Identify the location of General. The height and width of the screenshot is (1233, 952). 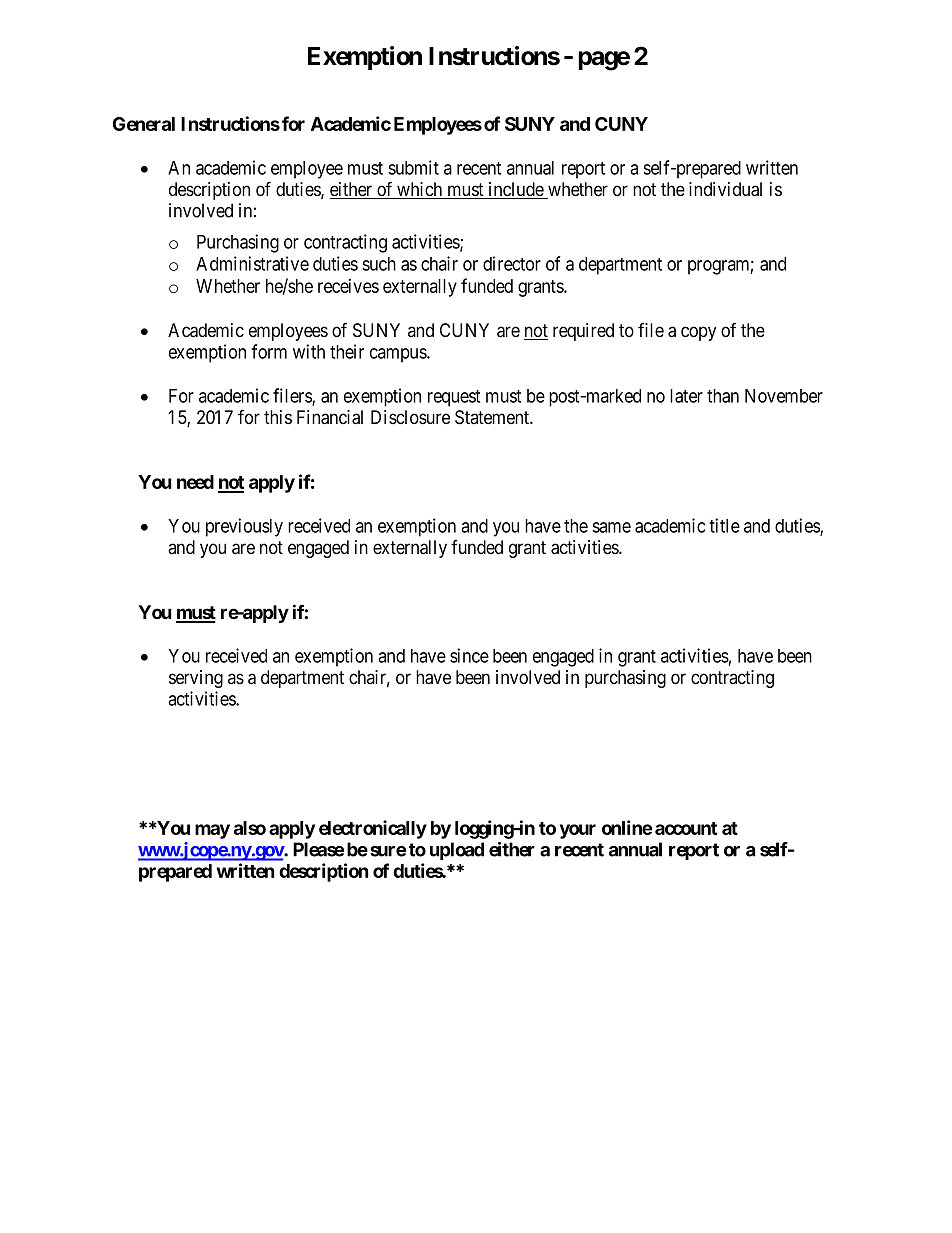
(144, 124).
